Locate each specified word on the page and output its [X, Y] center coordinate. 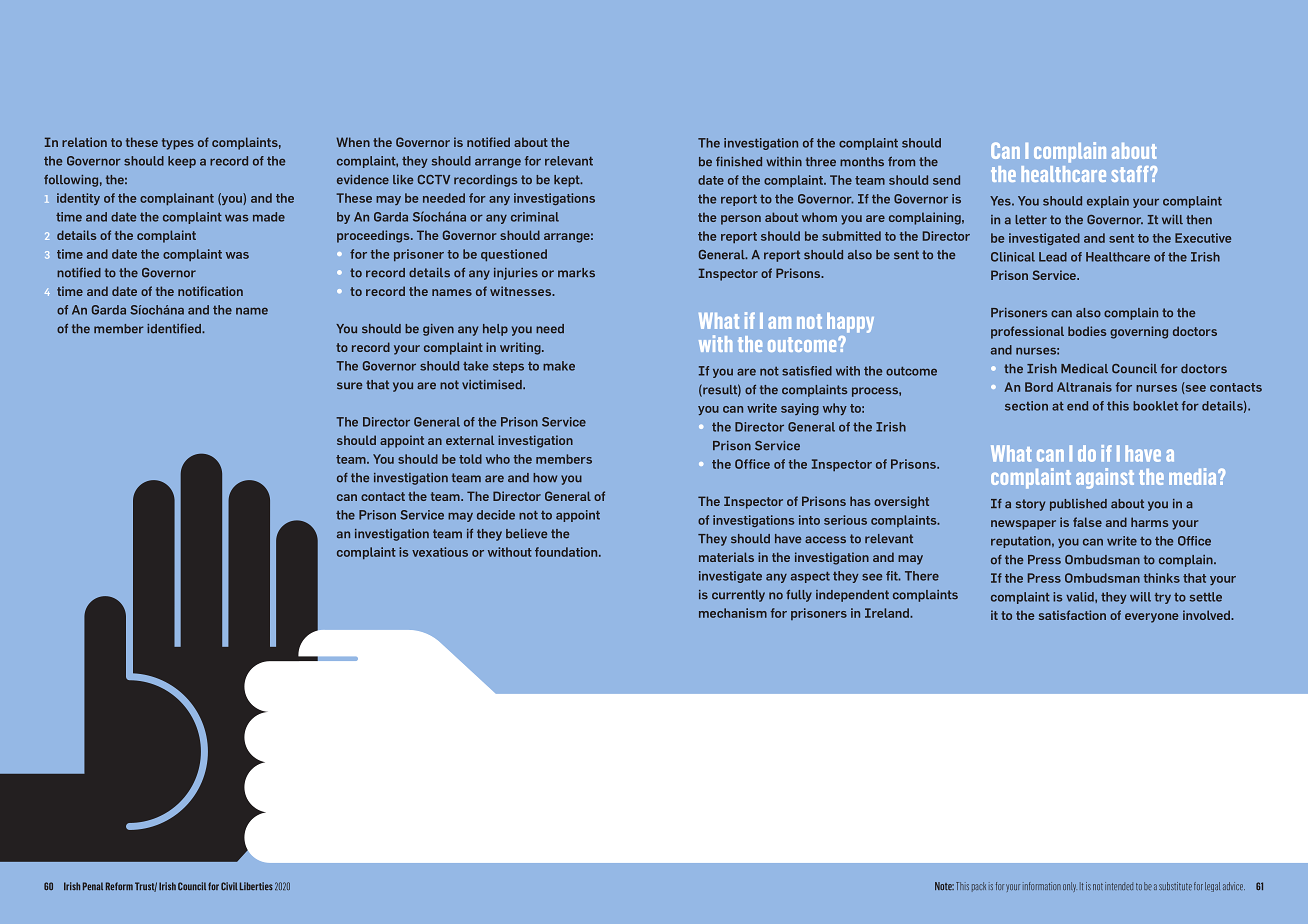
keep [182, 162]
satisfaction [1072, 615]
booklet [1155, 406]
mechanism [733, 613]
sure [349, 386]
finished [739, 162]
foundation [567, 552]
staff [1131, 174]
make [559, 366]
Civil [229, 886]
